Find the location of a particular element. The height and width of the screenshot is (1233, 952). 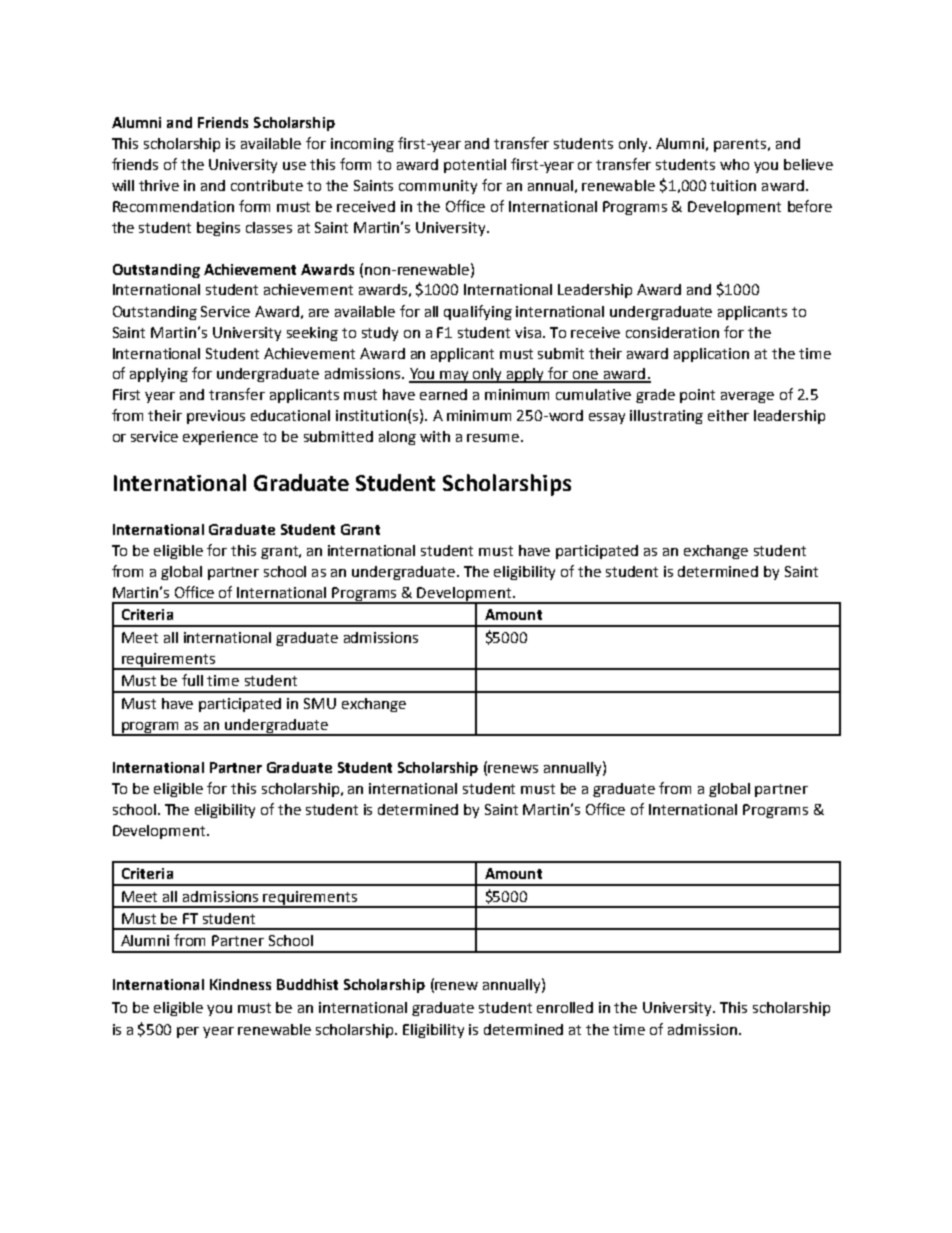

resume is located at coordinates (493, 438).
